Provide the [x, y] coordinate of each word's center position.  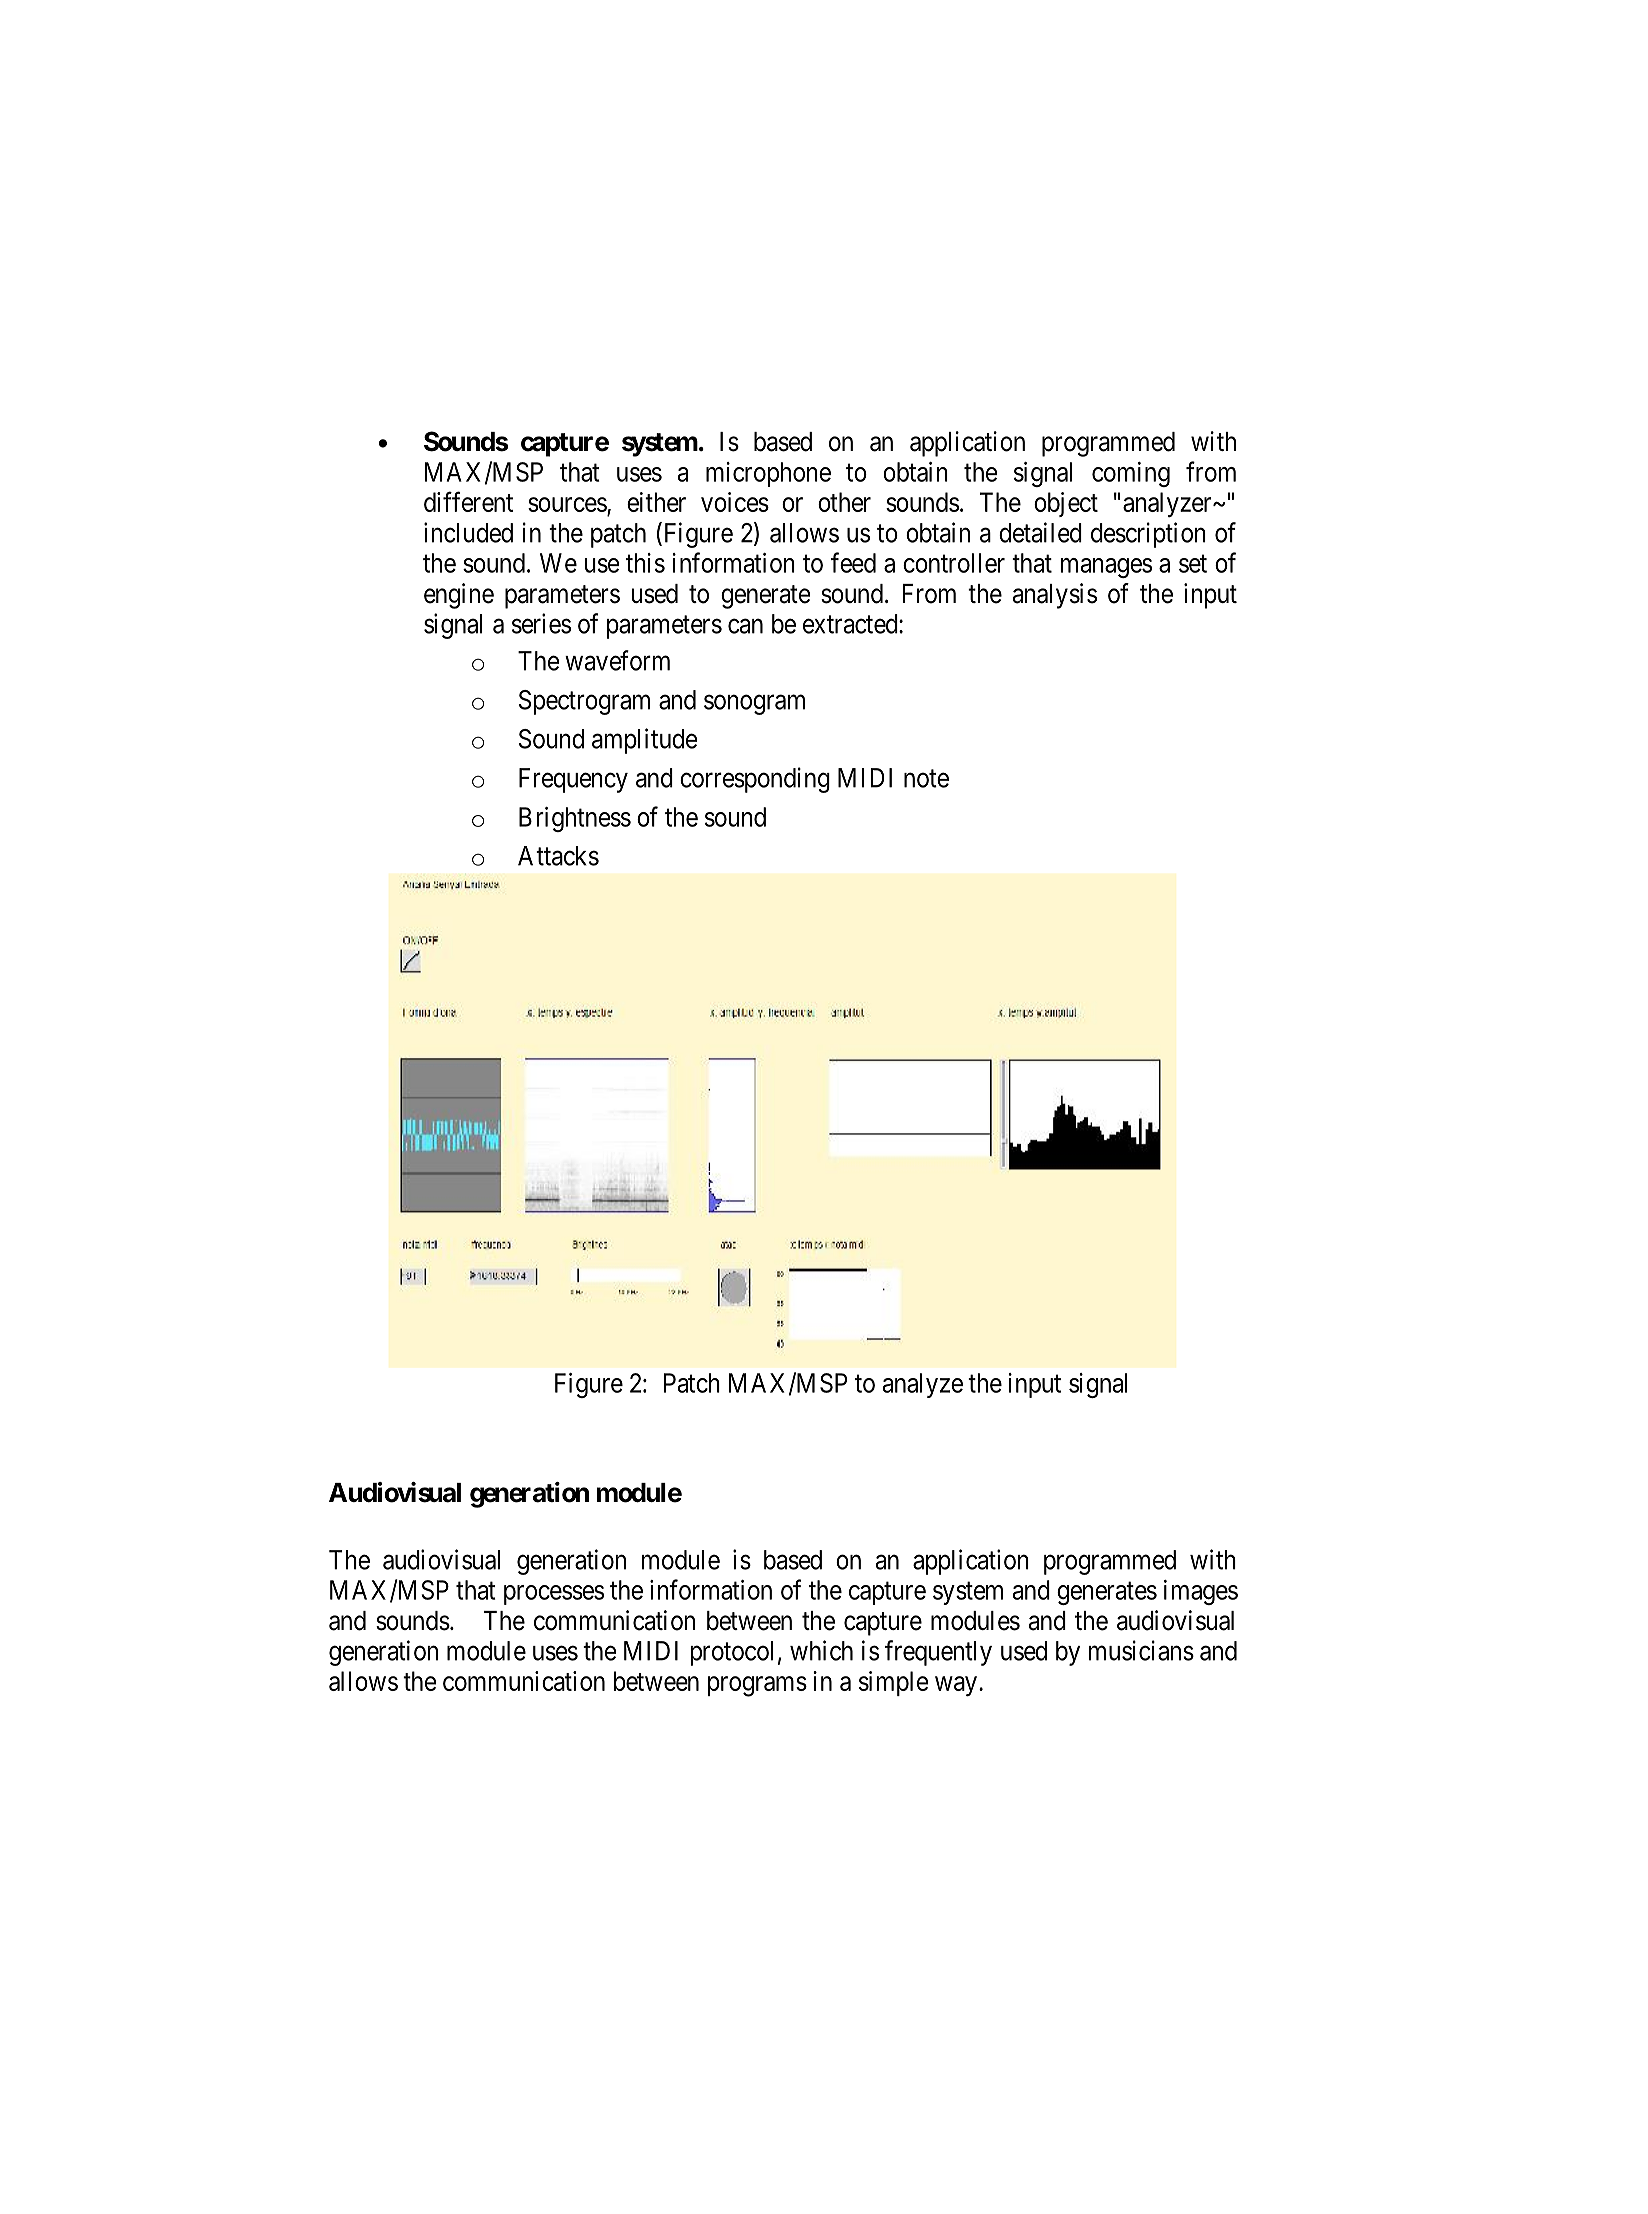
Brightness [575, 819]
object [1066, 504]
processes [554, 1595]
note [926, 779]
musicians [1141, 1650]
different [468, 501]
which [821, 1650]
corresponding [755, 780]
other [844, 502]
